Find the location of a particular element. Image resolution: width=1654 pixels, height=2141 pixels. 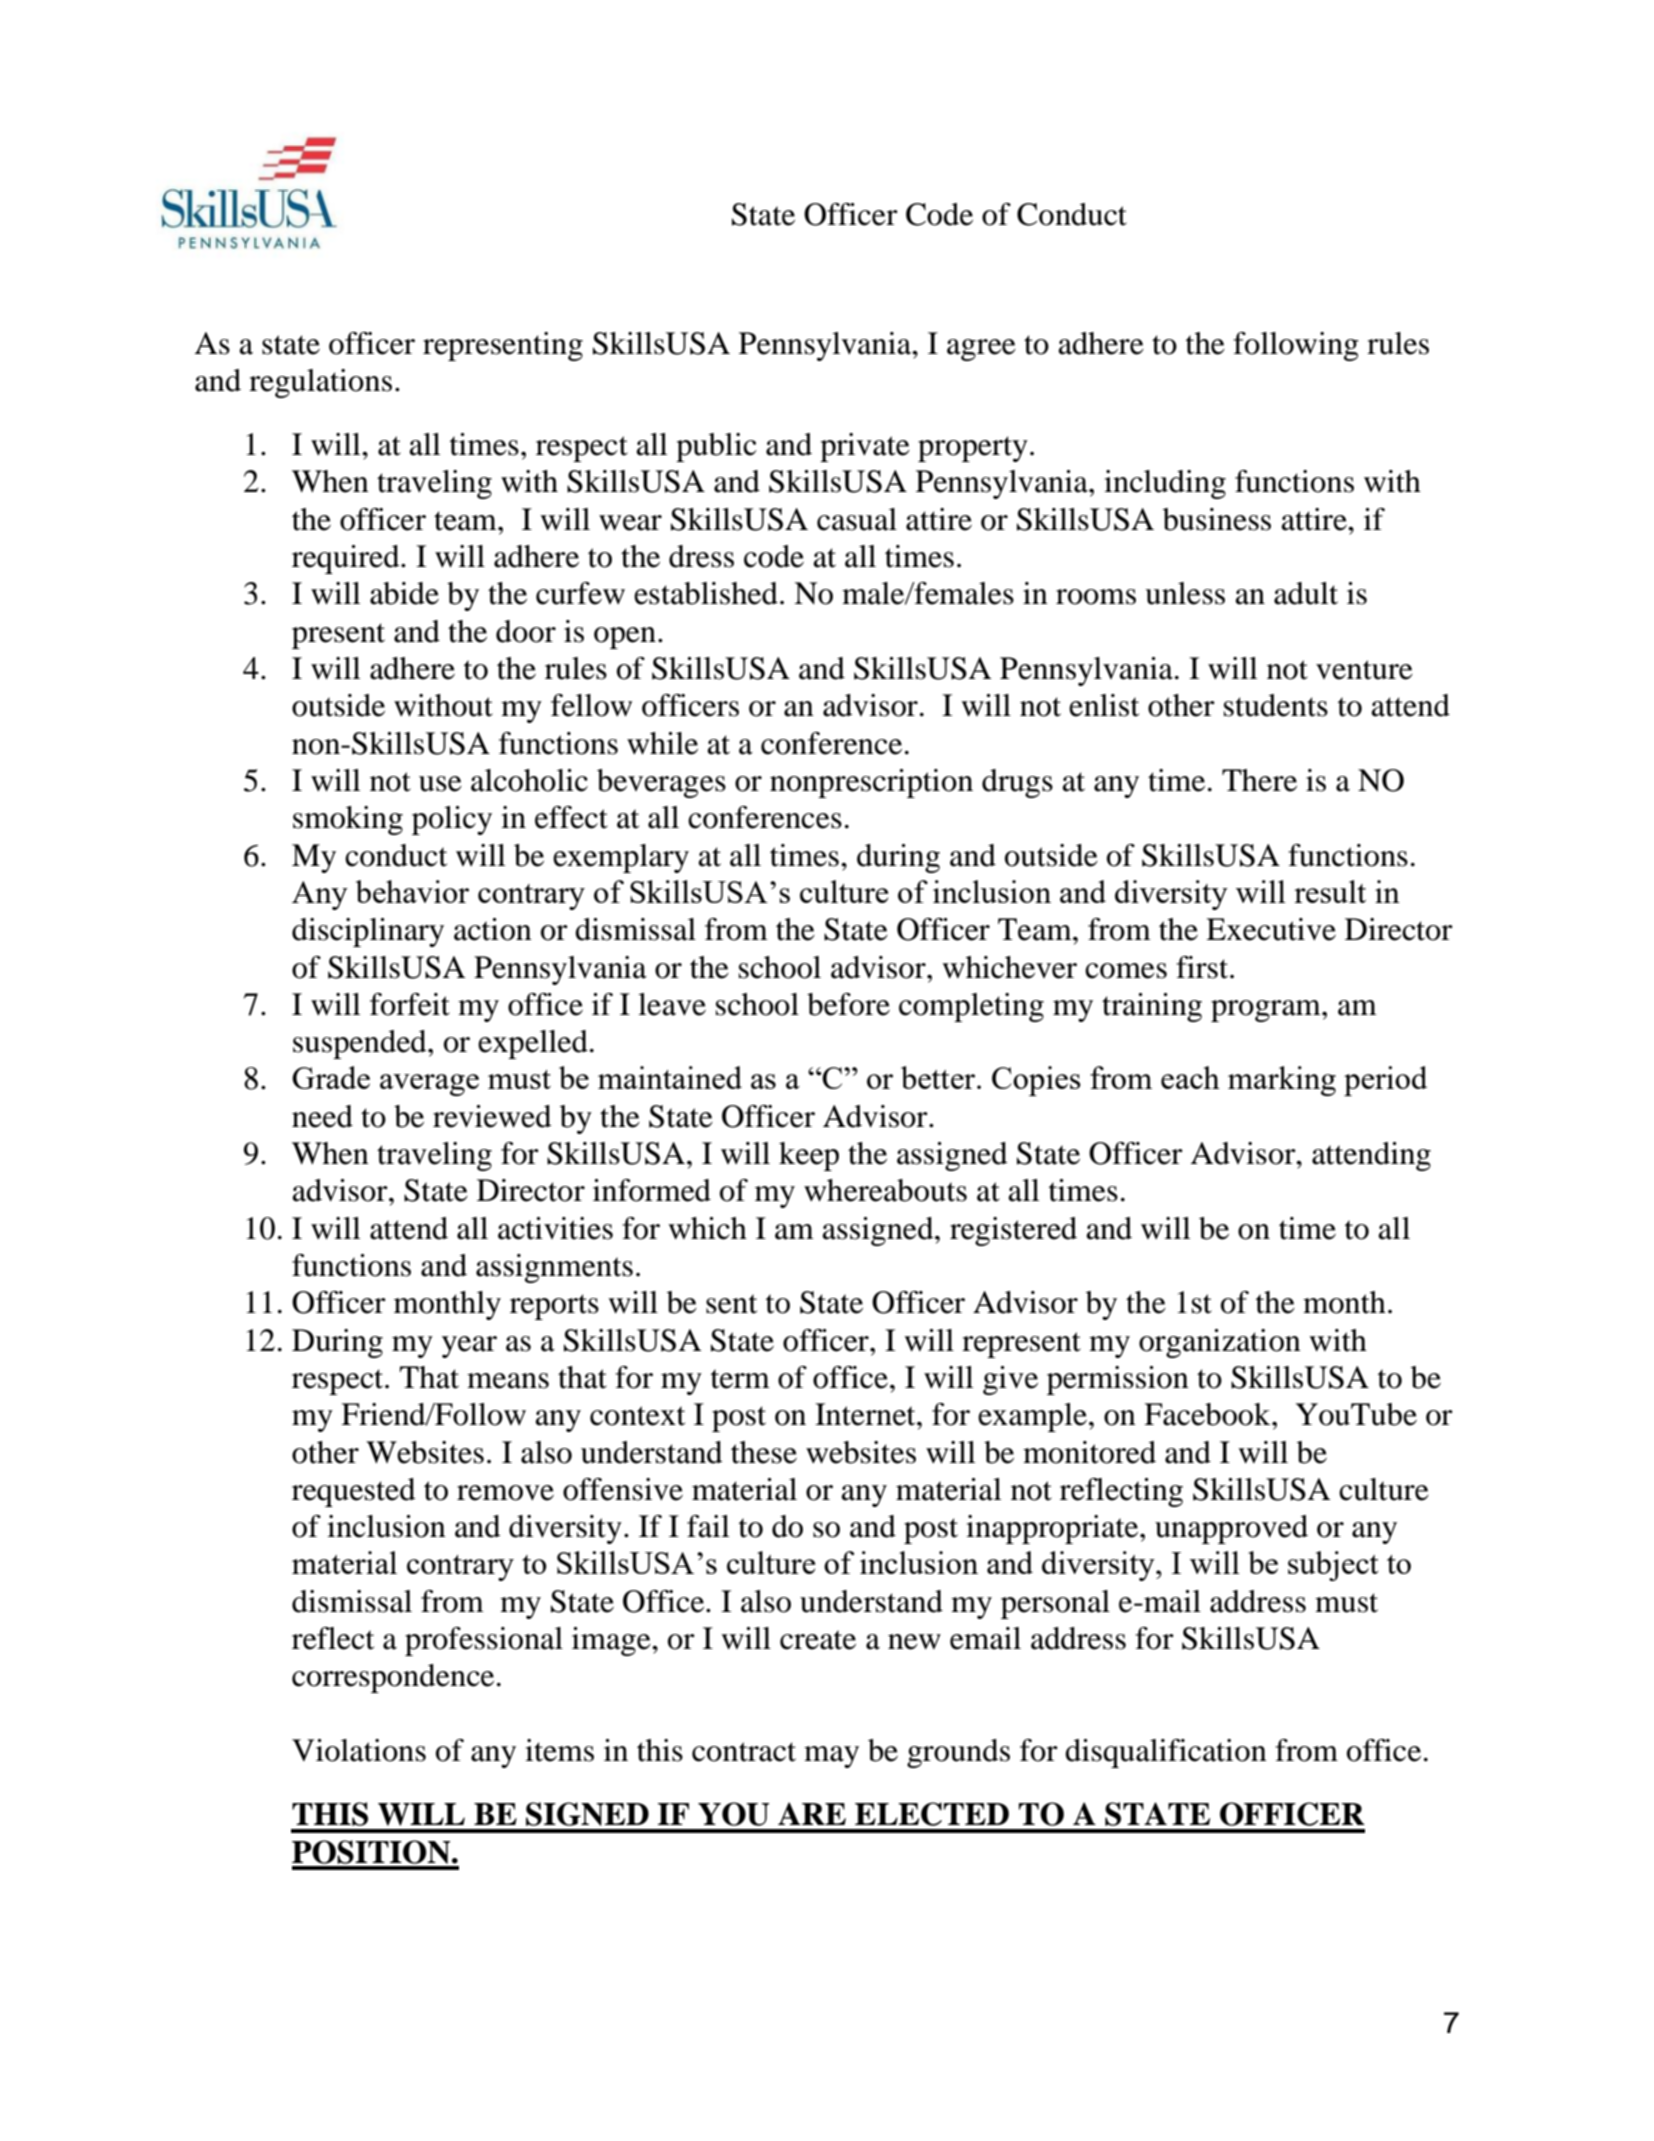

drugs is located at coordinates (1017, 783).
